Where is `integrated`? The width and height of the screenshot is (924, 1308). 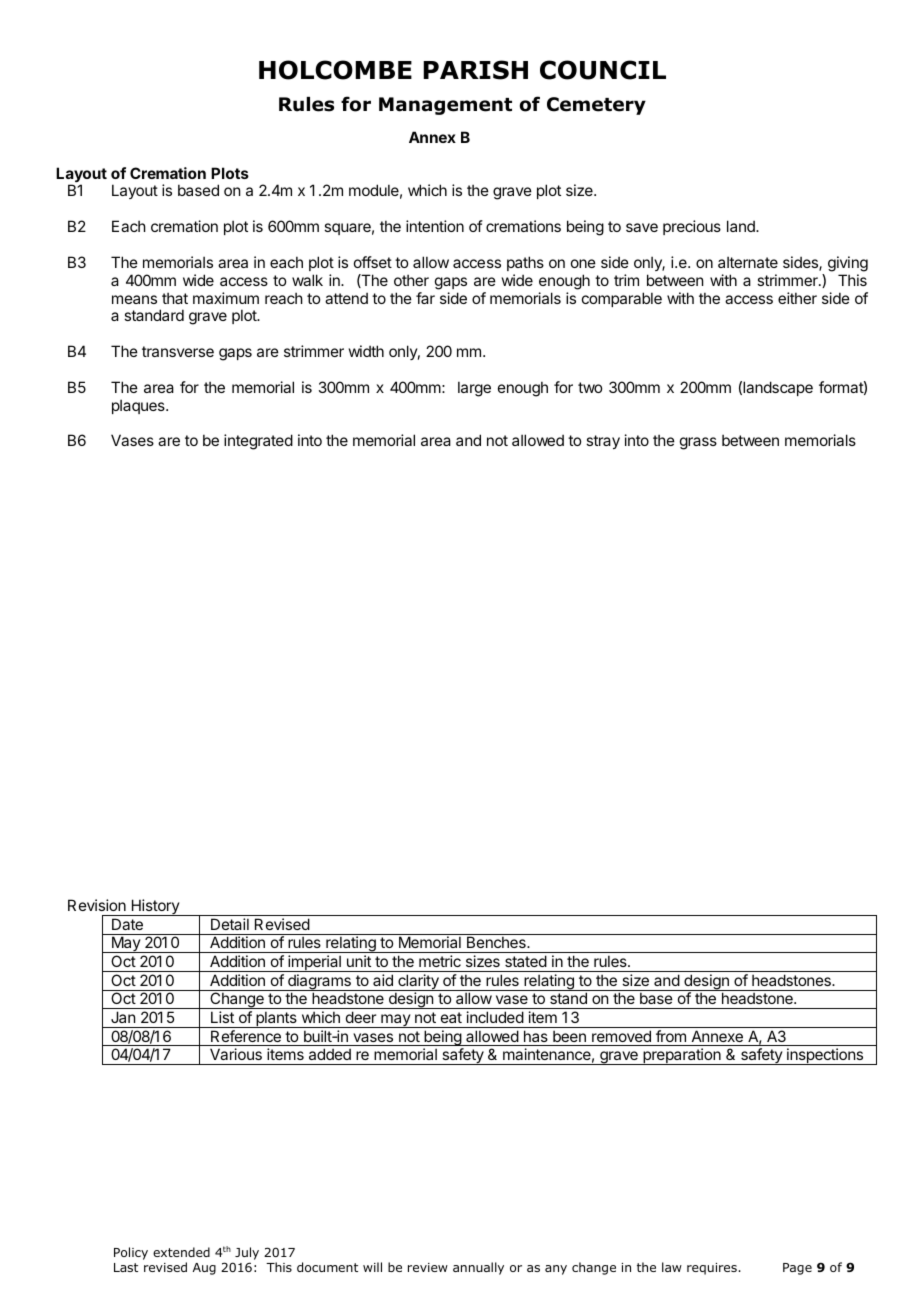
integrated is located at coordinates (258, 442).
